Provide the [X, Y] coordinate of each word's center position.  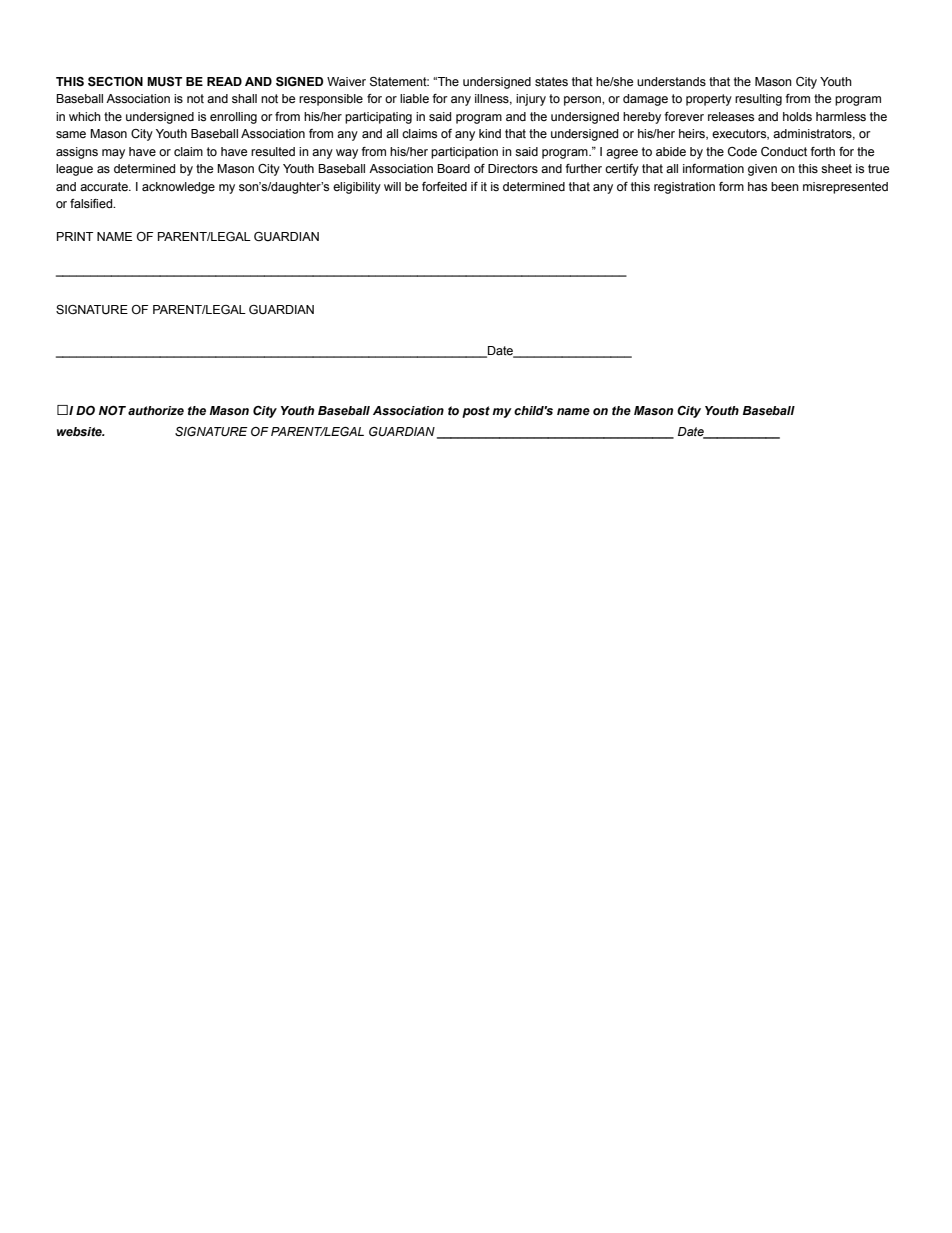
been [785, 187]
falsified [92, 204]
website [80, 432]
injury [531, 100]
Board [453, 168]
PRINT [75, 236]
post [476, 412]
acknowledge [178, 188]
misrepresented [845, 188]
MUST [164, 82]
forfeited [444, 186]
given [762, 170]
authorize [156, 411]
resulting [758, 100]
